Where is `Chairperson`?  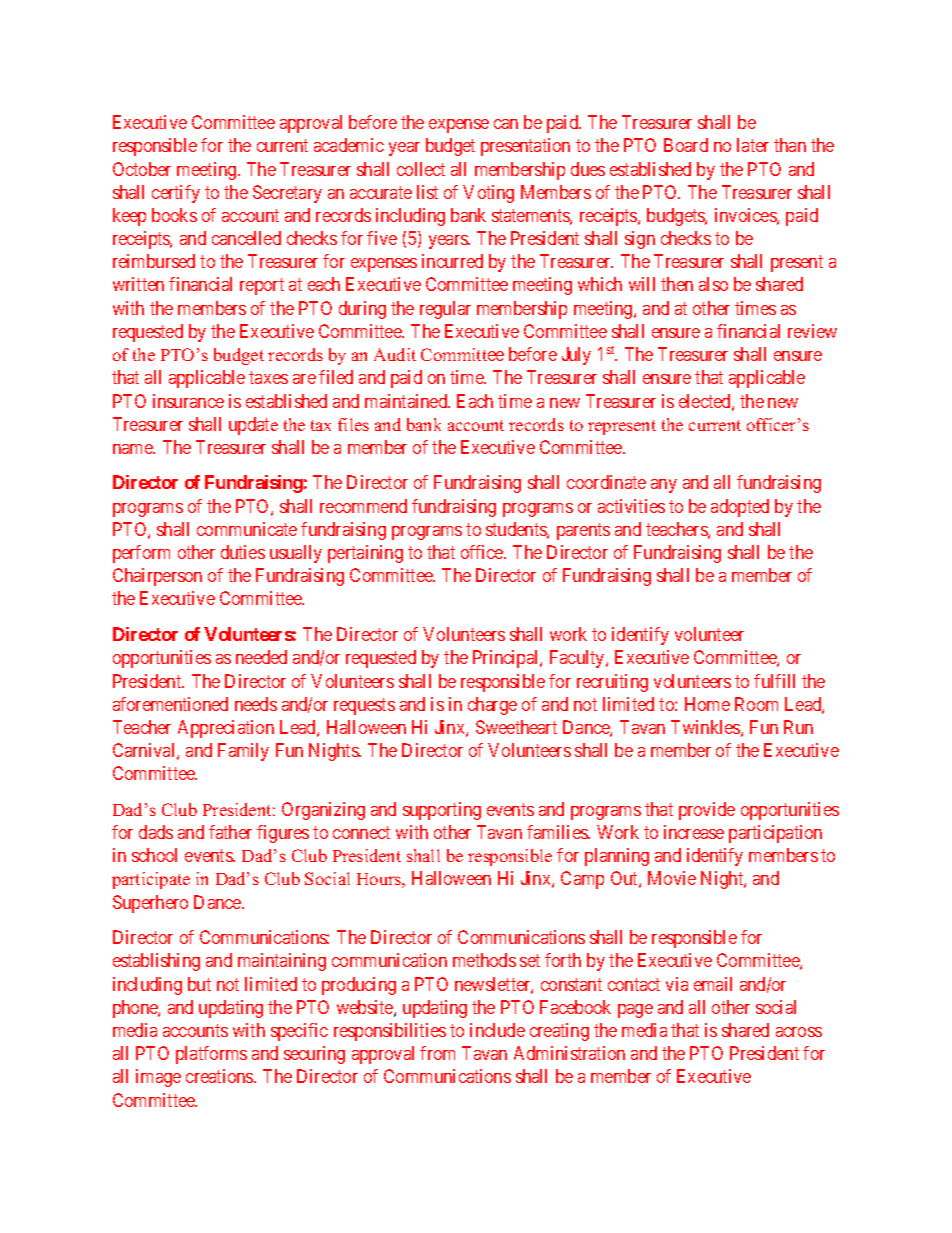 Chairperson is located at coordinates (157, 577).
